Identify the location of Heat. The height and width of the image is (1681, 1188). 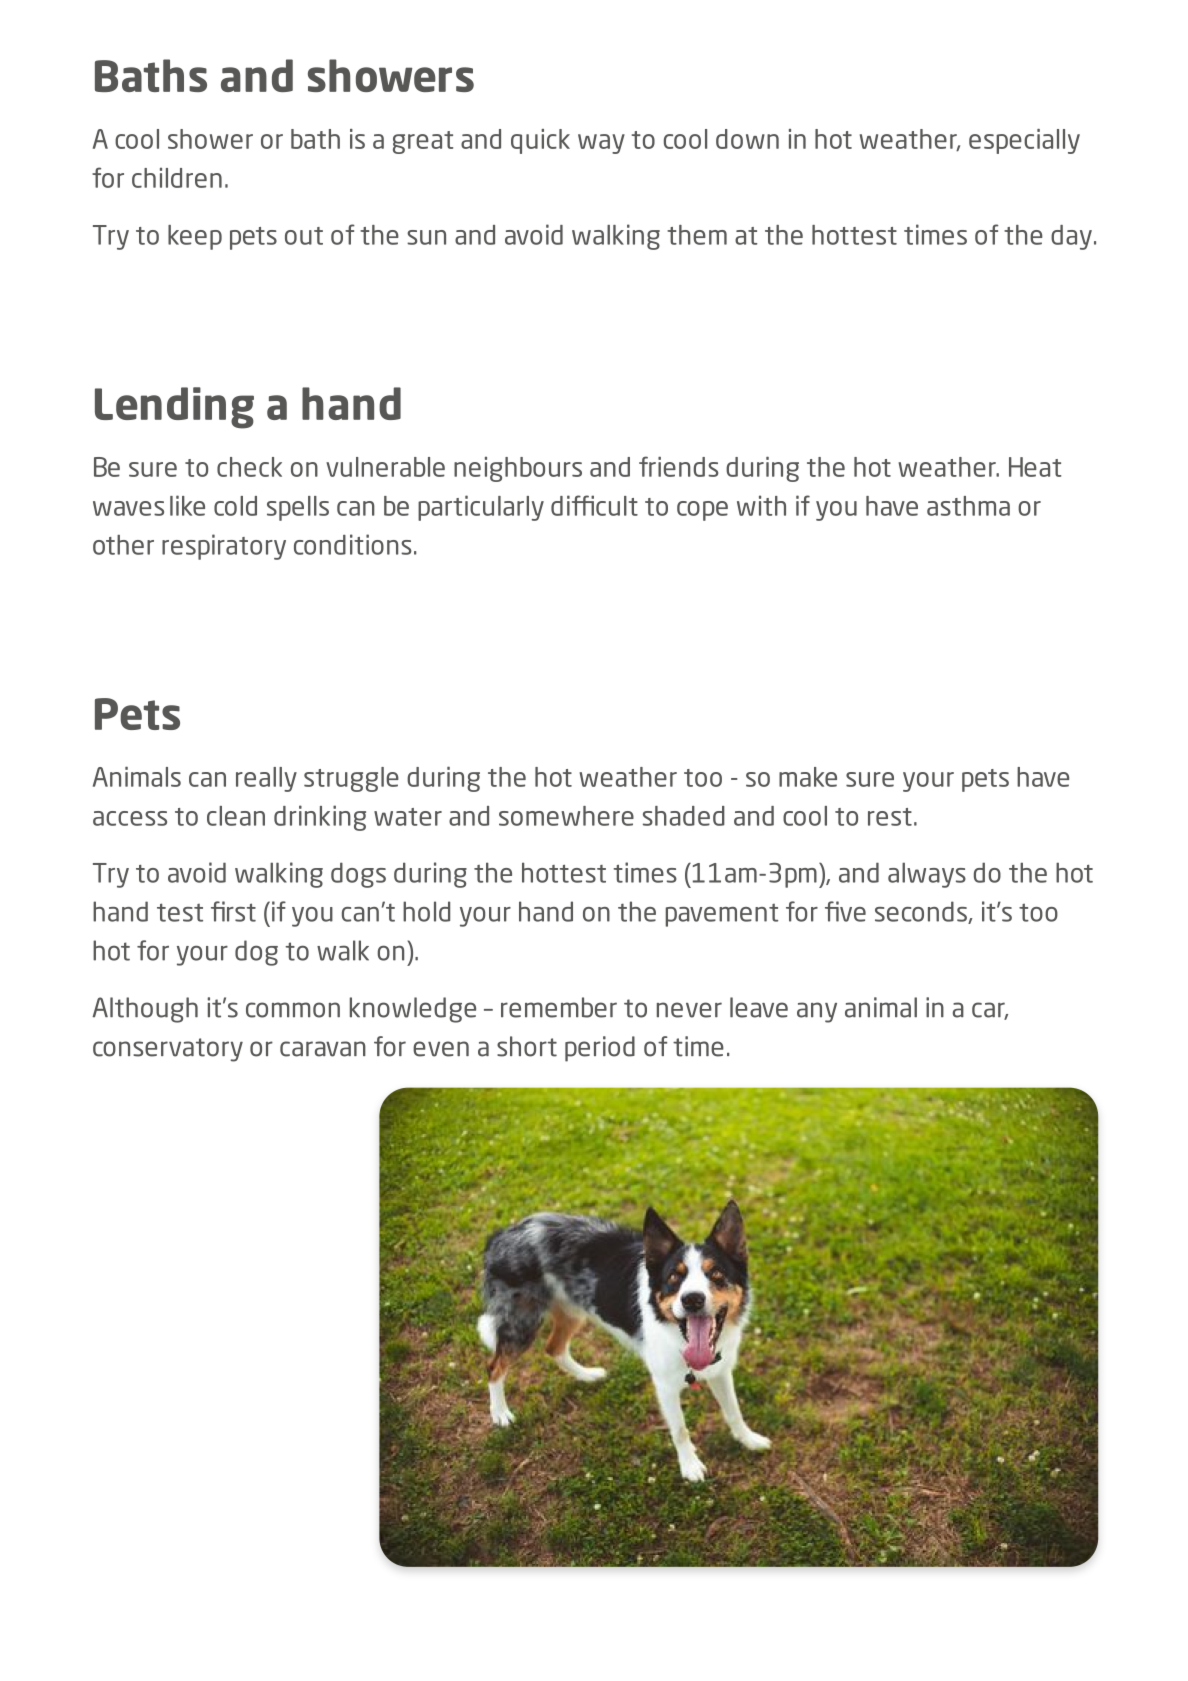
(1035, 467).
